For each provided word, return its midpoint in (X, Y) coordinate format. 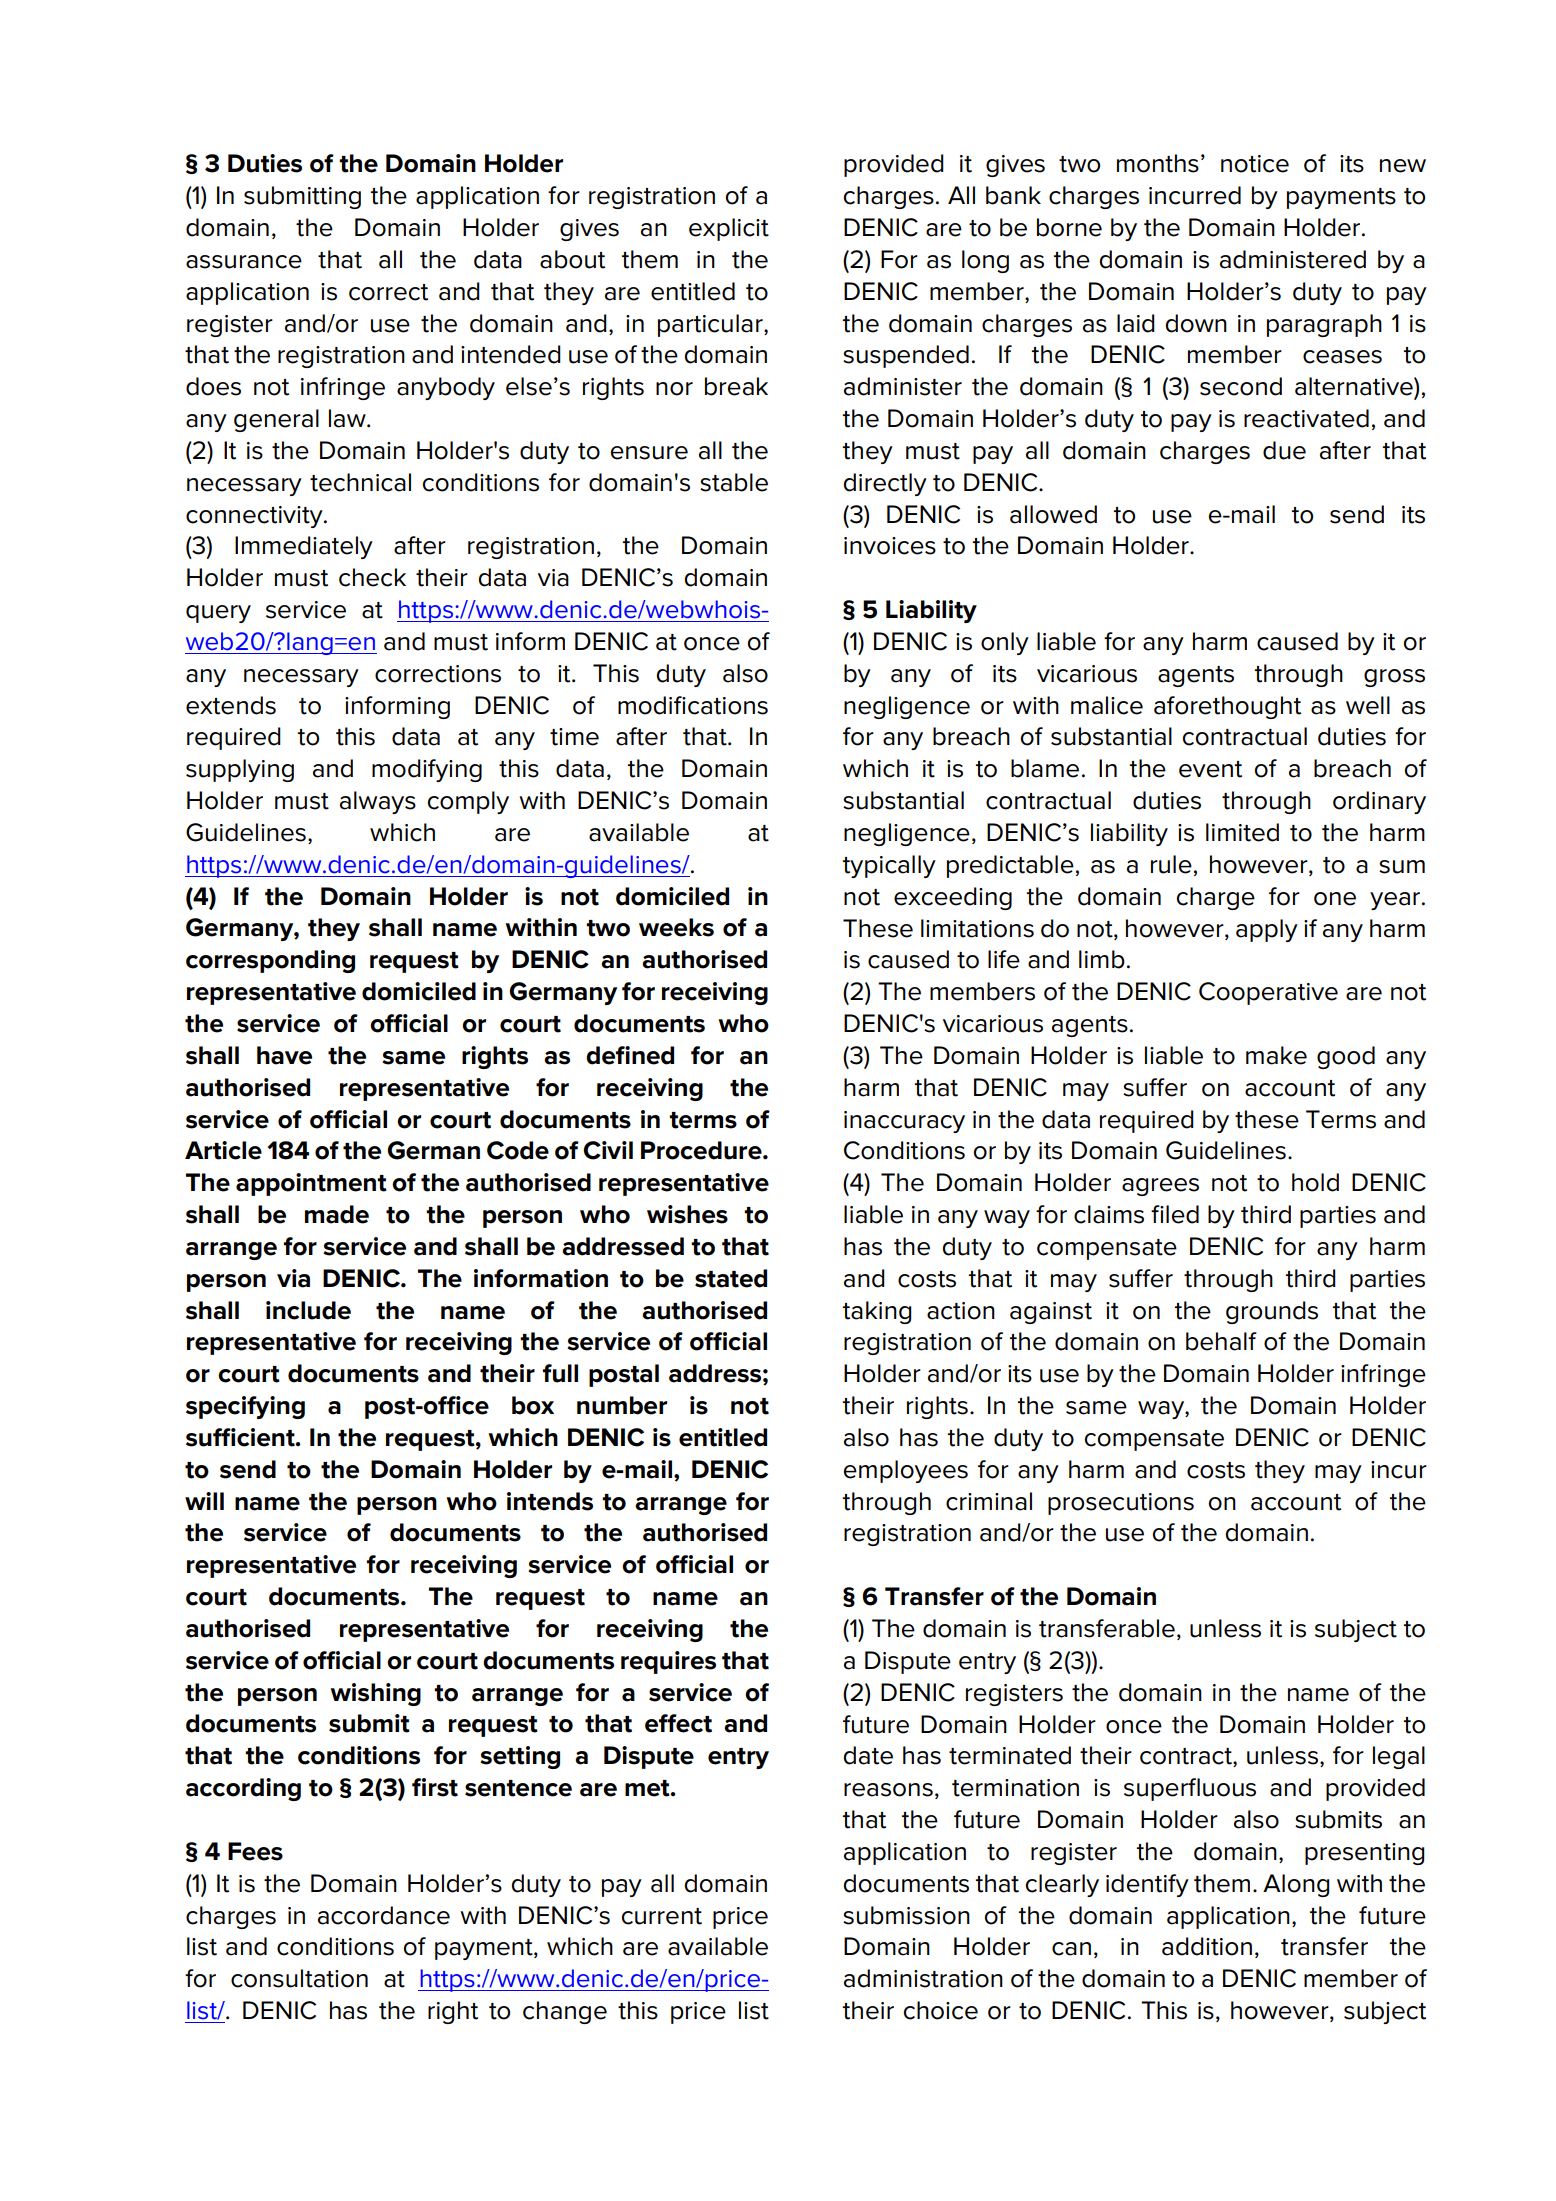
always (378, 802)
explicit (729, 229)
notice (1255, 164)
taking (877, 1312)
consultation (299, 1978)
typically (889, 866)
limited (1242, 832)
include (308, 1310)
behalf (1221, 1341)
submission (906, 1915)
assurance (244, 262)
